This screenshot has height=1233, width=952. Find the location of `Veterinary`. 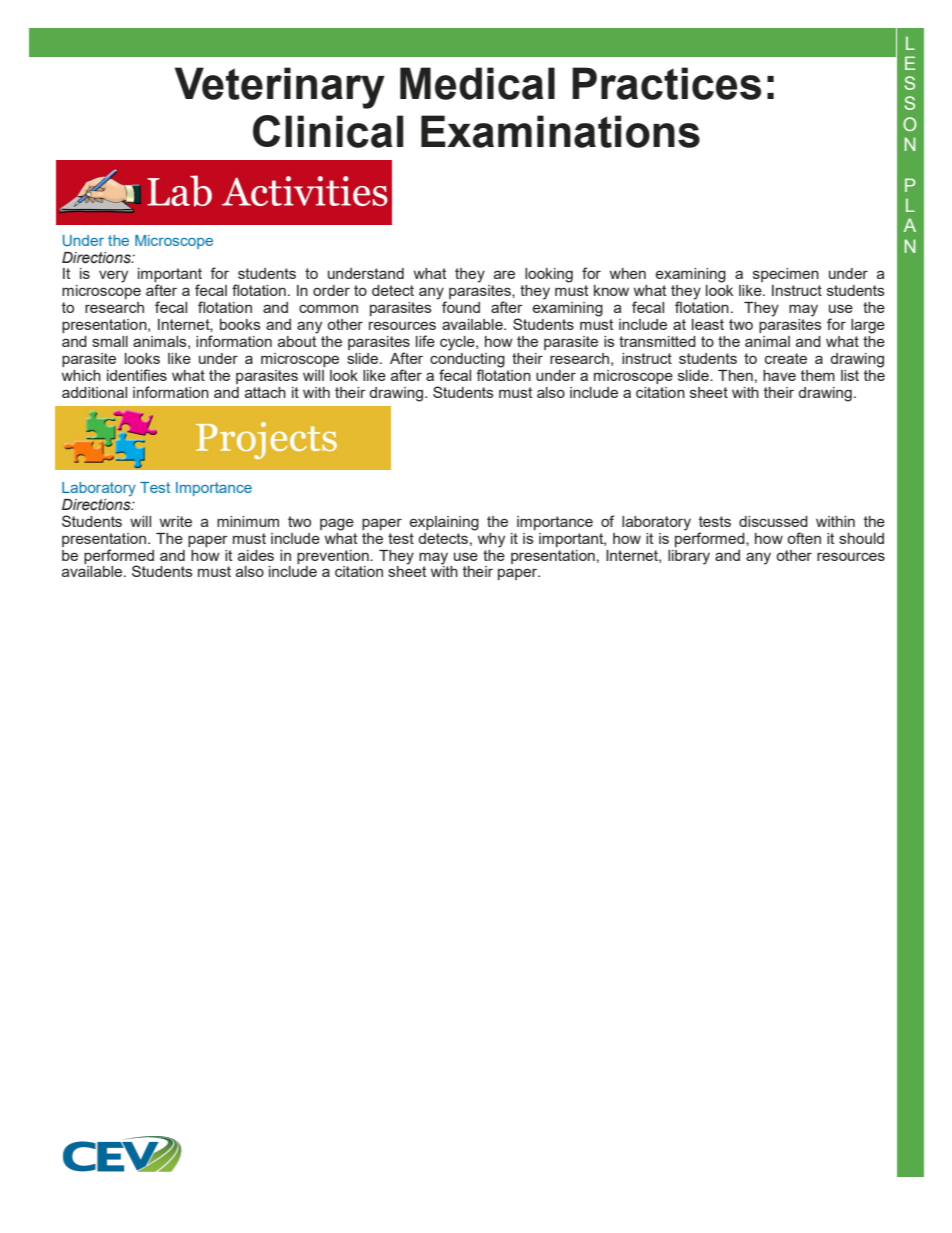

Veterinary is located at coordinates (280, 88).
